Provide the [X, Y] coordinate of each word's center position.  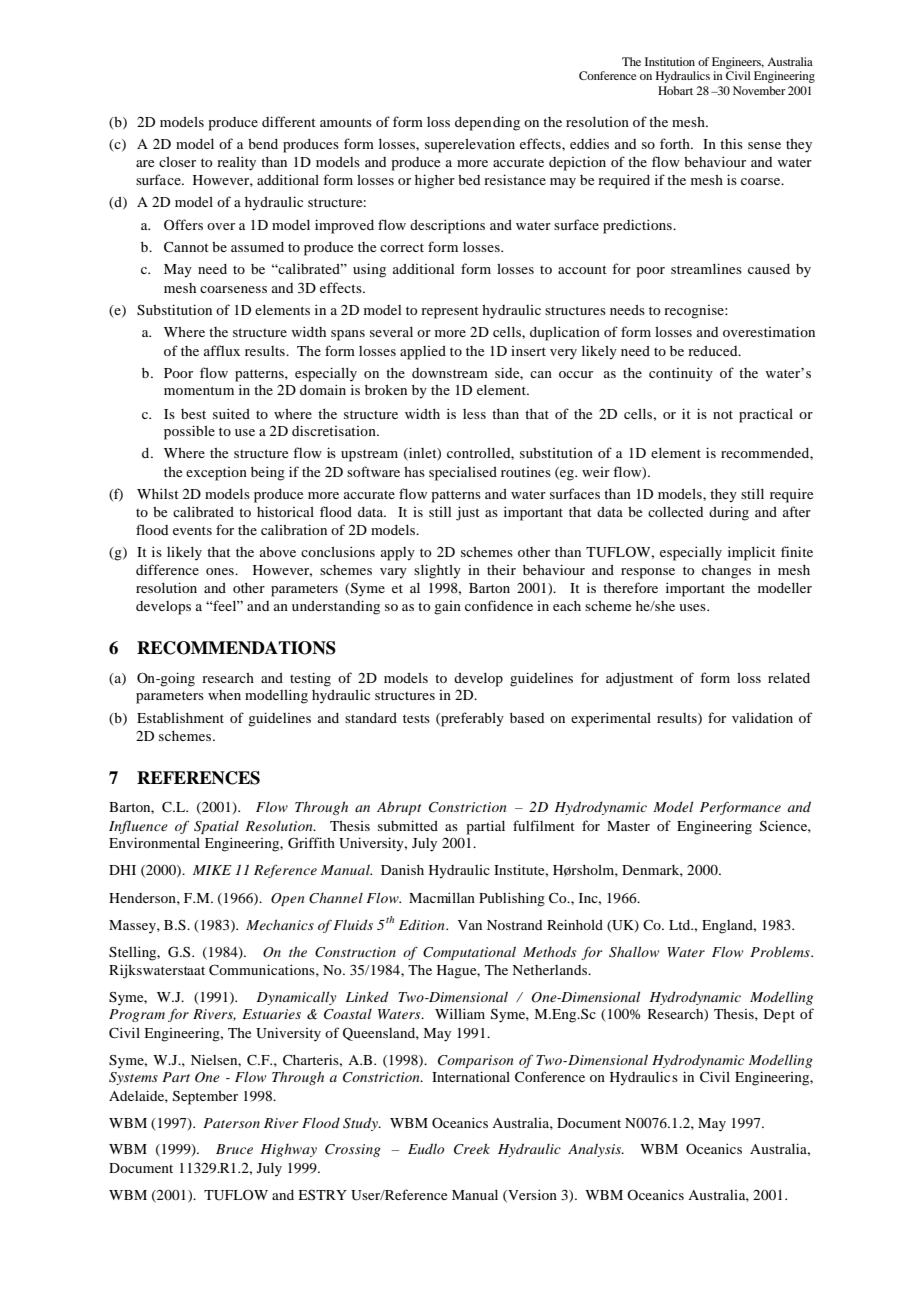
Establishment [180, 717]
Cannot [186, 246]
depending [487, 123]
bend [263, 144]
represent [450, 312]
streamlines [706, 268]
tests [416, 718]
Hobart [675, 90]
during [729, 513]
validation [762, 717]
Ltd [681, 925]
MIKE [212, 870]
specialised [463, 473]
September [205, 1098]
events [192, 530]
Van [470, 925]
